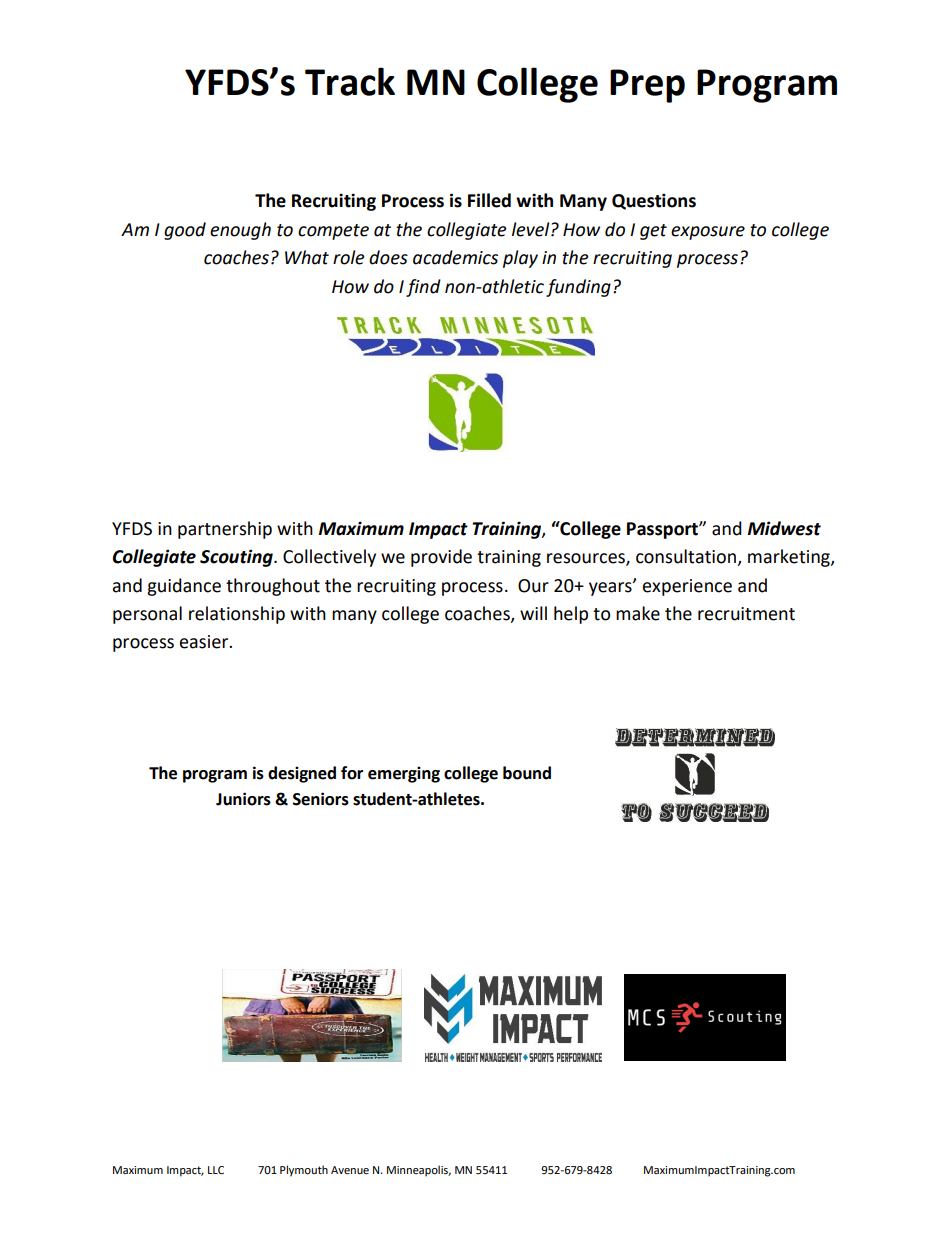 Image resolution: width=952 pixels, height=1233 pixels. Describe the element at coordinates (243, 799) in the screenshot. I see `Juniors` at that location.
